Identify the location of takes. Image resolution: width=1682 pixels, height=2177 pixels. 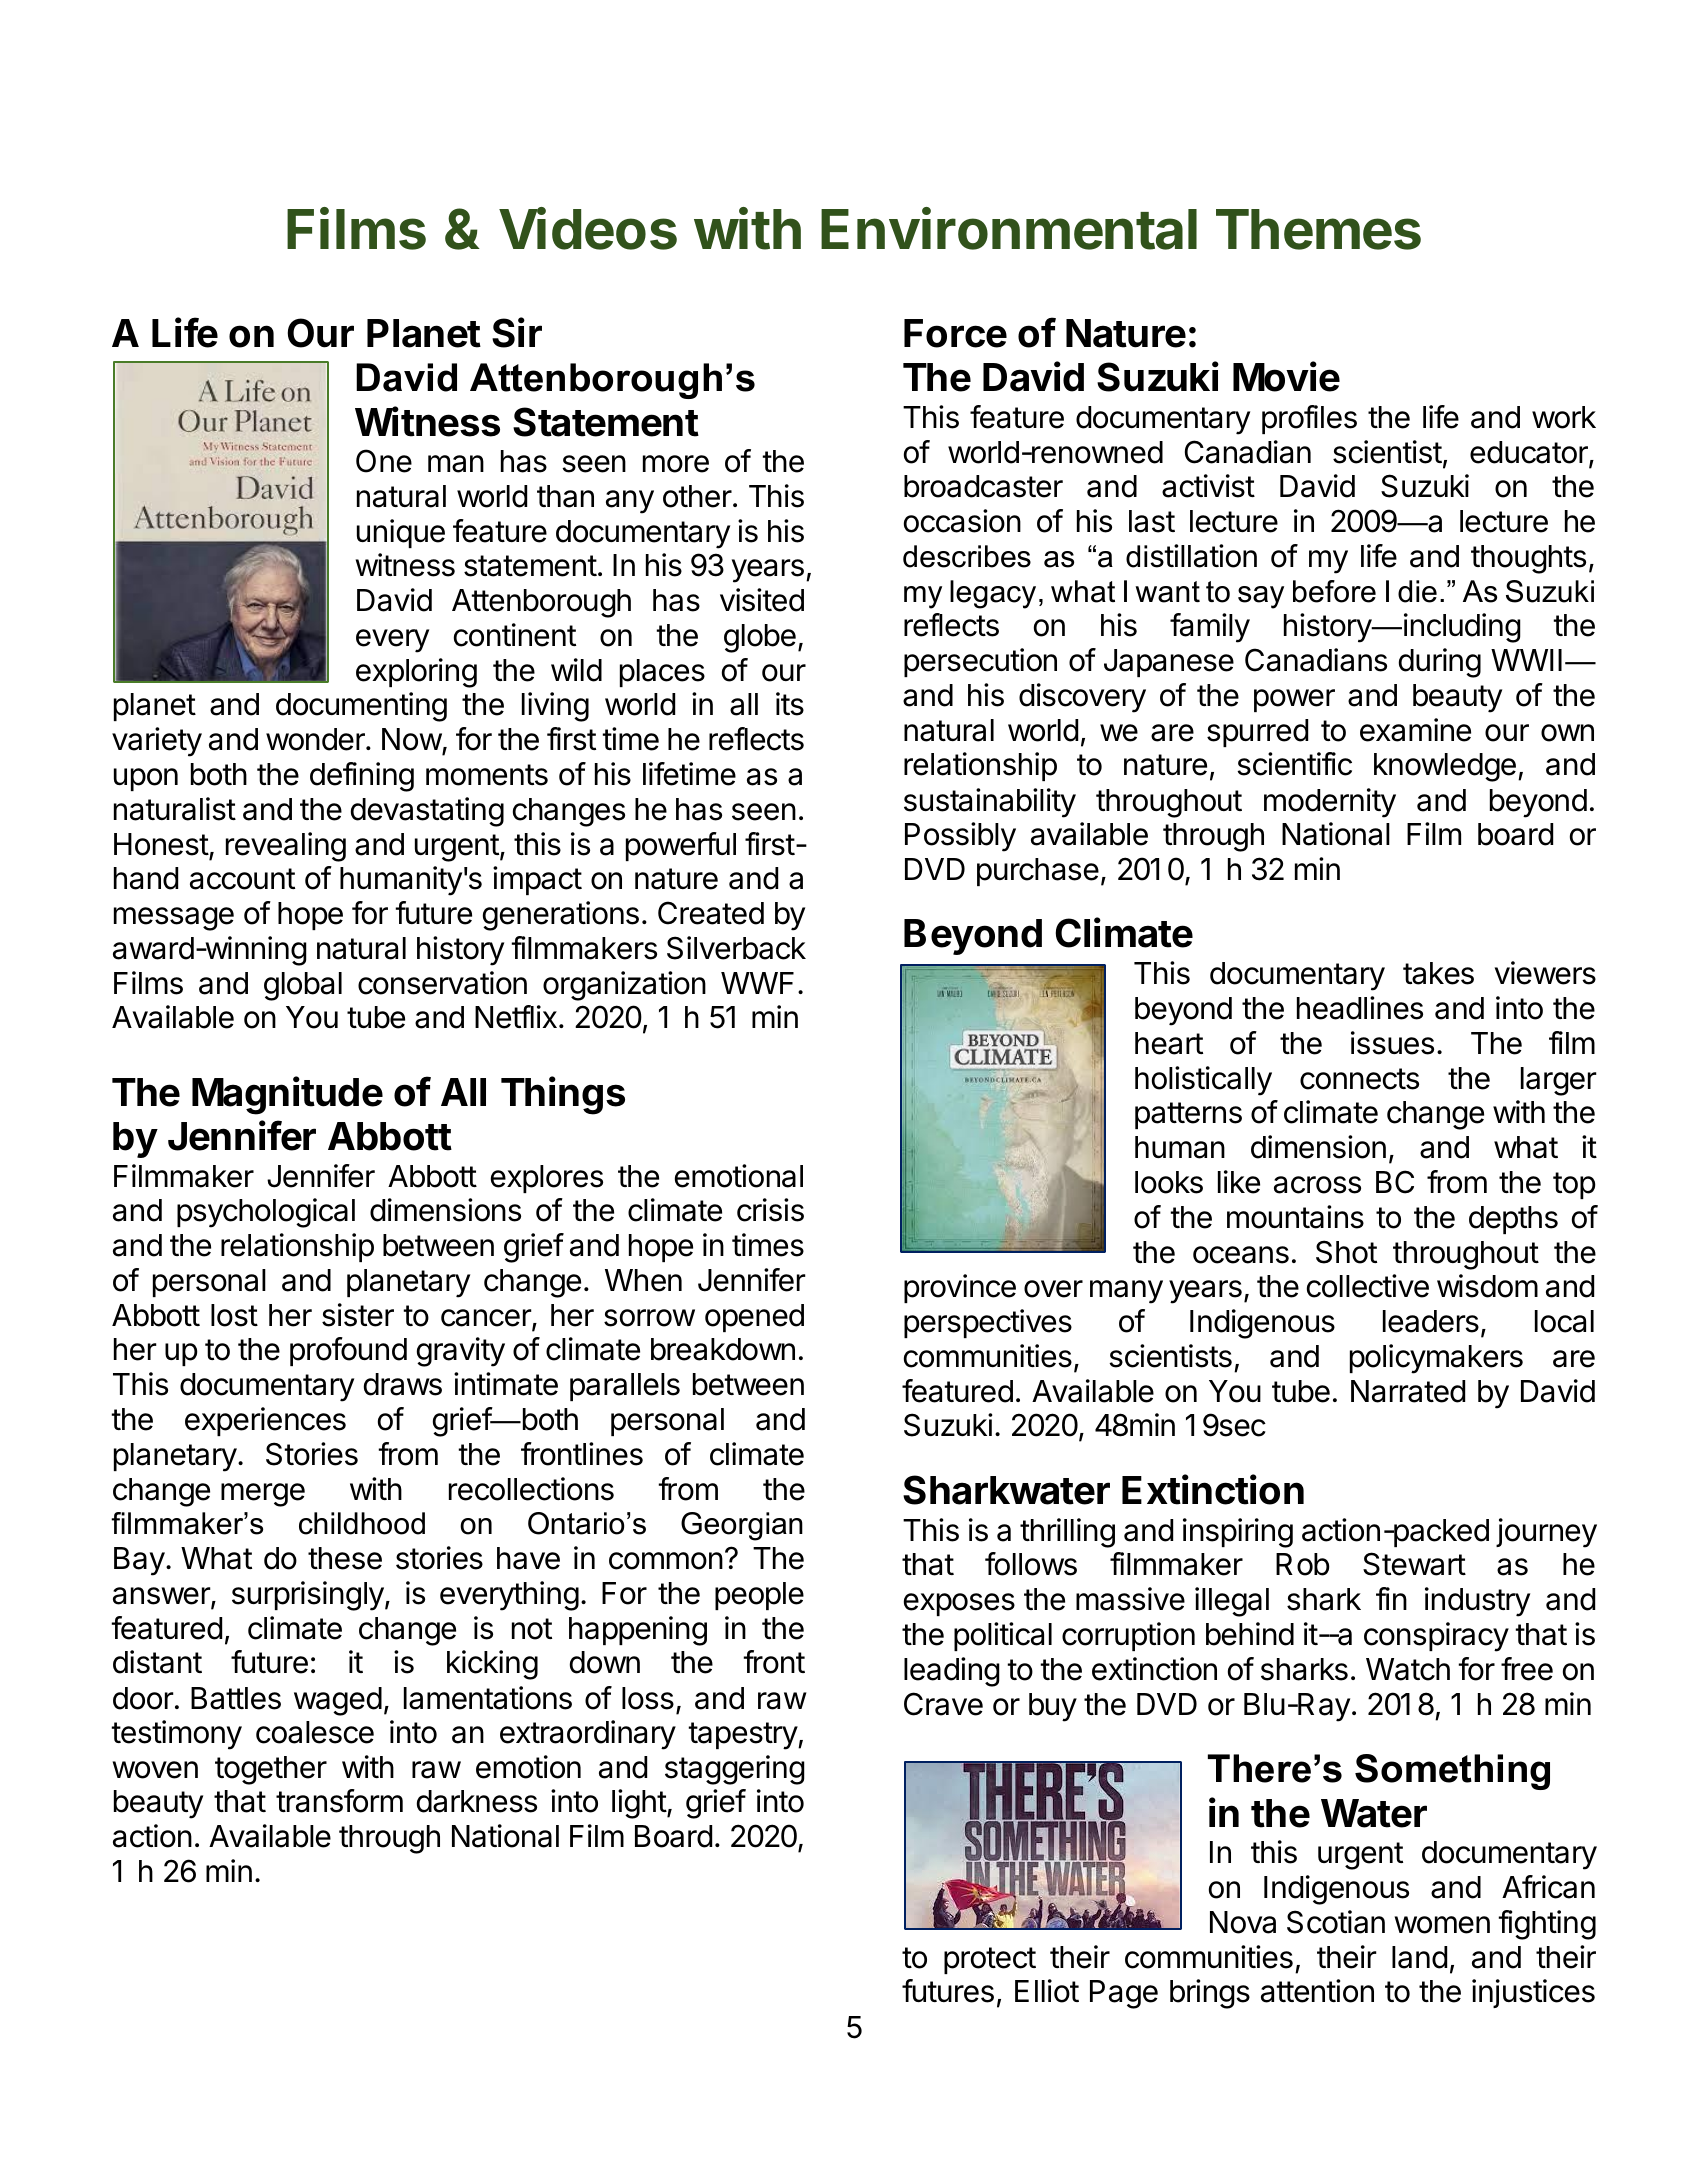
(1438, 973).
